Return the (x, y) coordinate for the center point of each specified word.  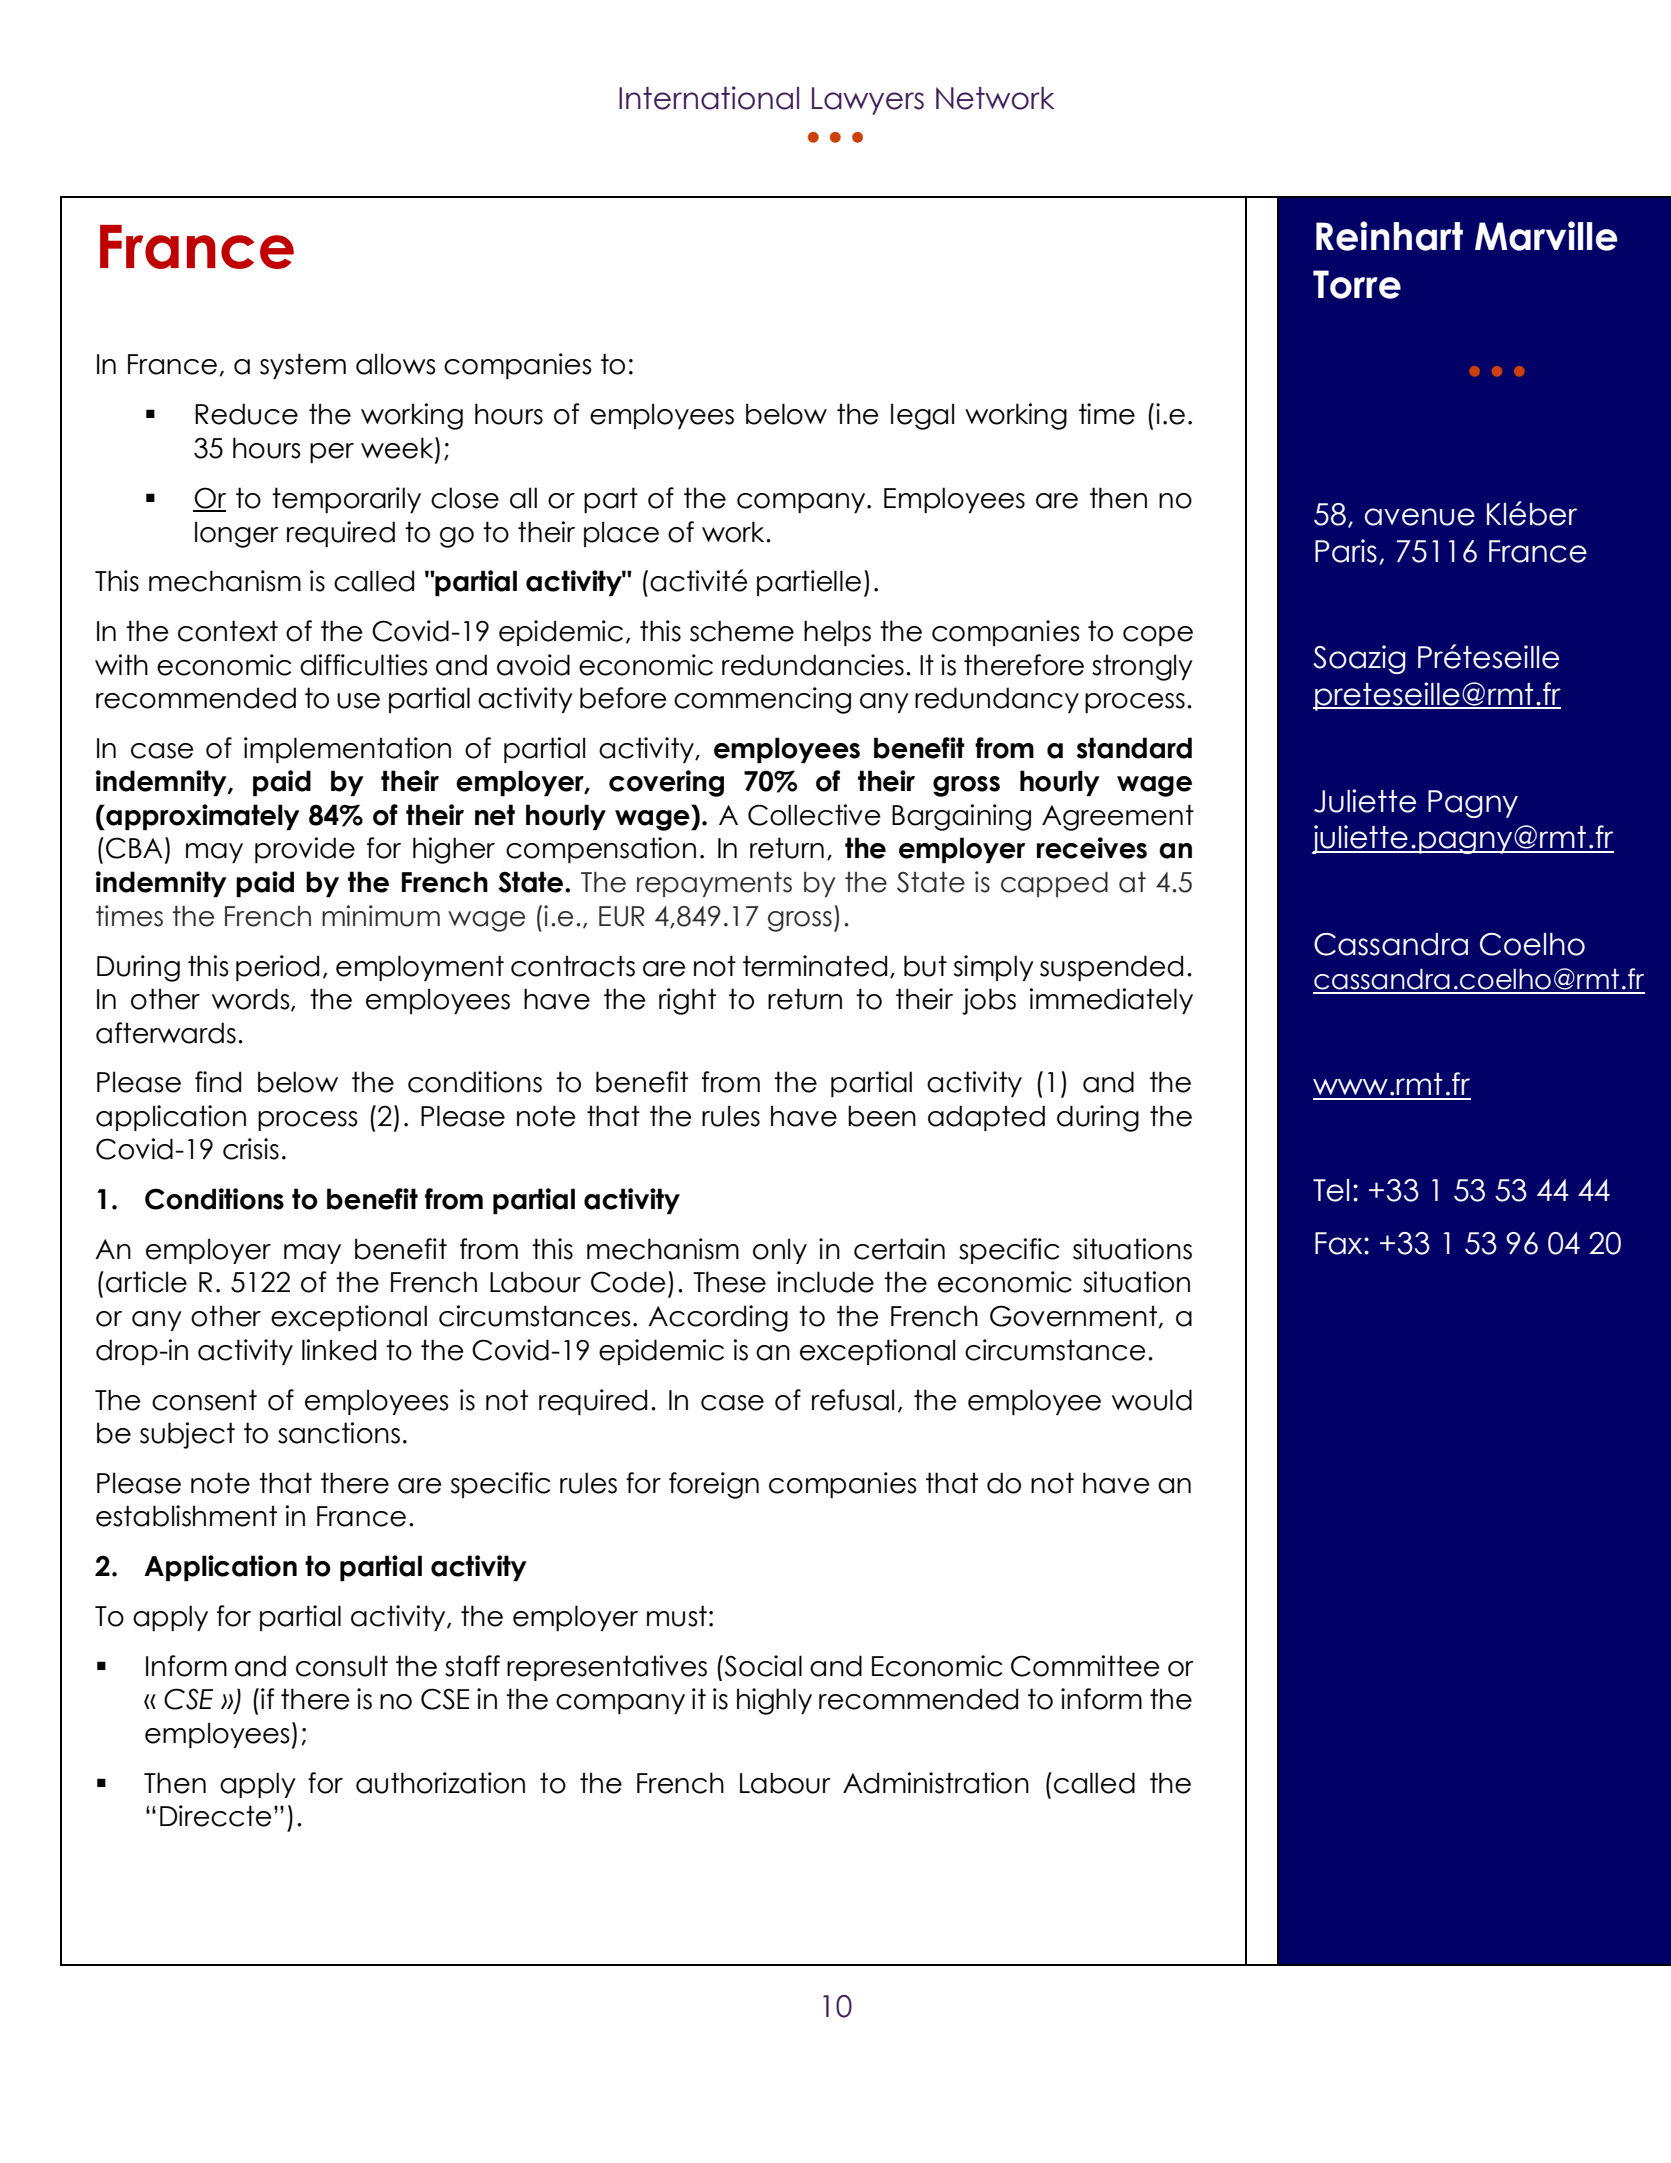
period (277, 968)
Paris (1346, 551)
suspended (1111, 968)
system (303, 366)
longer (237, 534)
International (709, 98)
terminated (815, 966)
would (1152, 1400)
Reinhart (1389, 236)
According (718, 1318)
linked (339, 1350)
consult (342, 1666)
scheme (742, 631)
